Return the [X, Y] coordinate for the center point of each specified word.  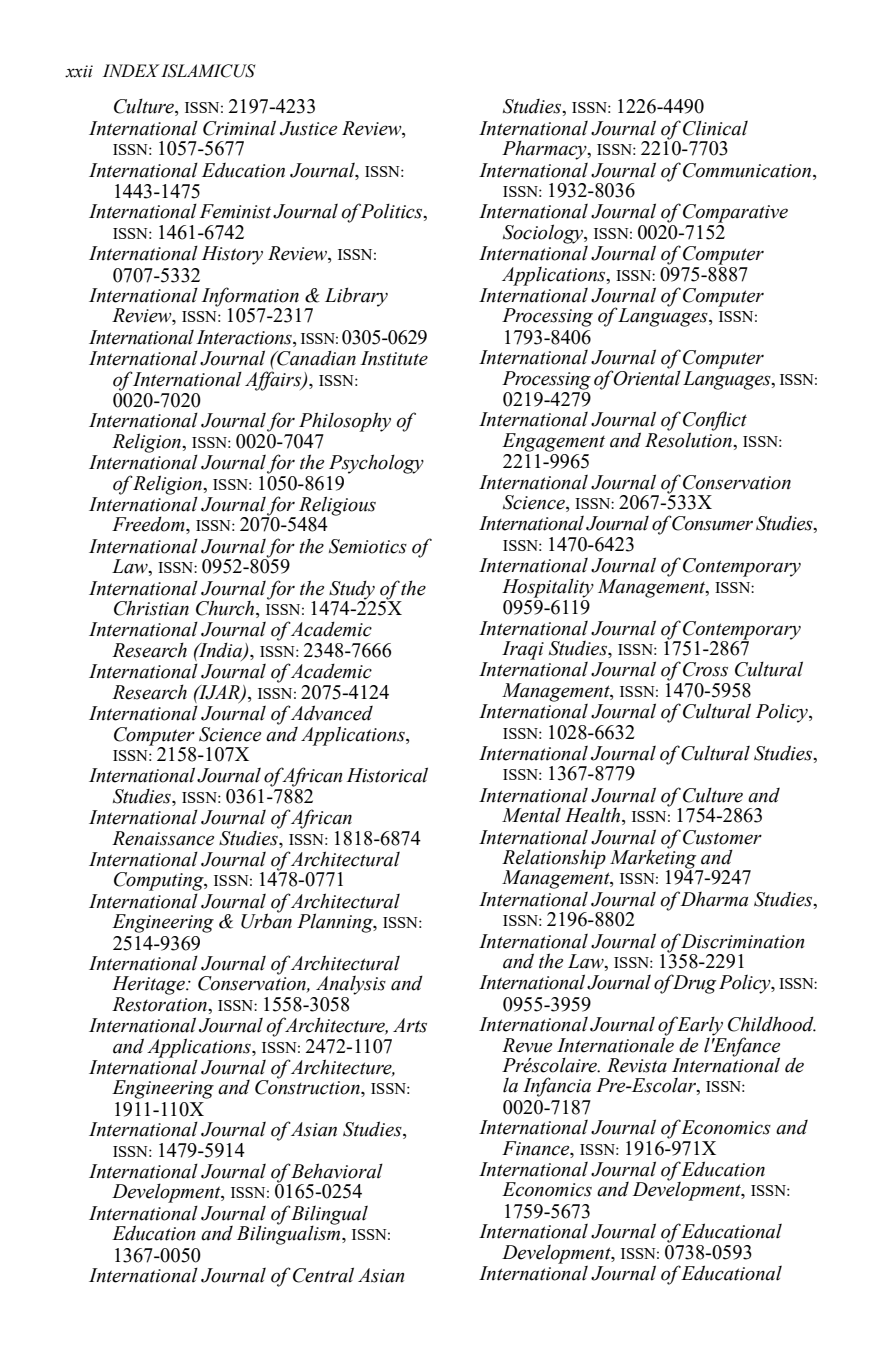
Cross [705, 669]
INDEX [131, 70]
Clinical [715, 128]
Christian [151, 608]
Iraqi [523, 650]
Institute [394, 358]
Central [323, 1275]
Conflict [715, 422]
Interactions [245, 337]
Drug [693, 984]
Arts [410, 1025]
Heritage [149, 985]
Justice [308, 128]
